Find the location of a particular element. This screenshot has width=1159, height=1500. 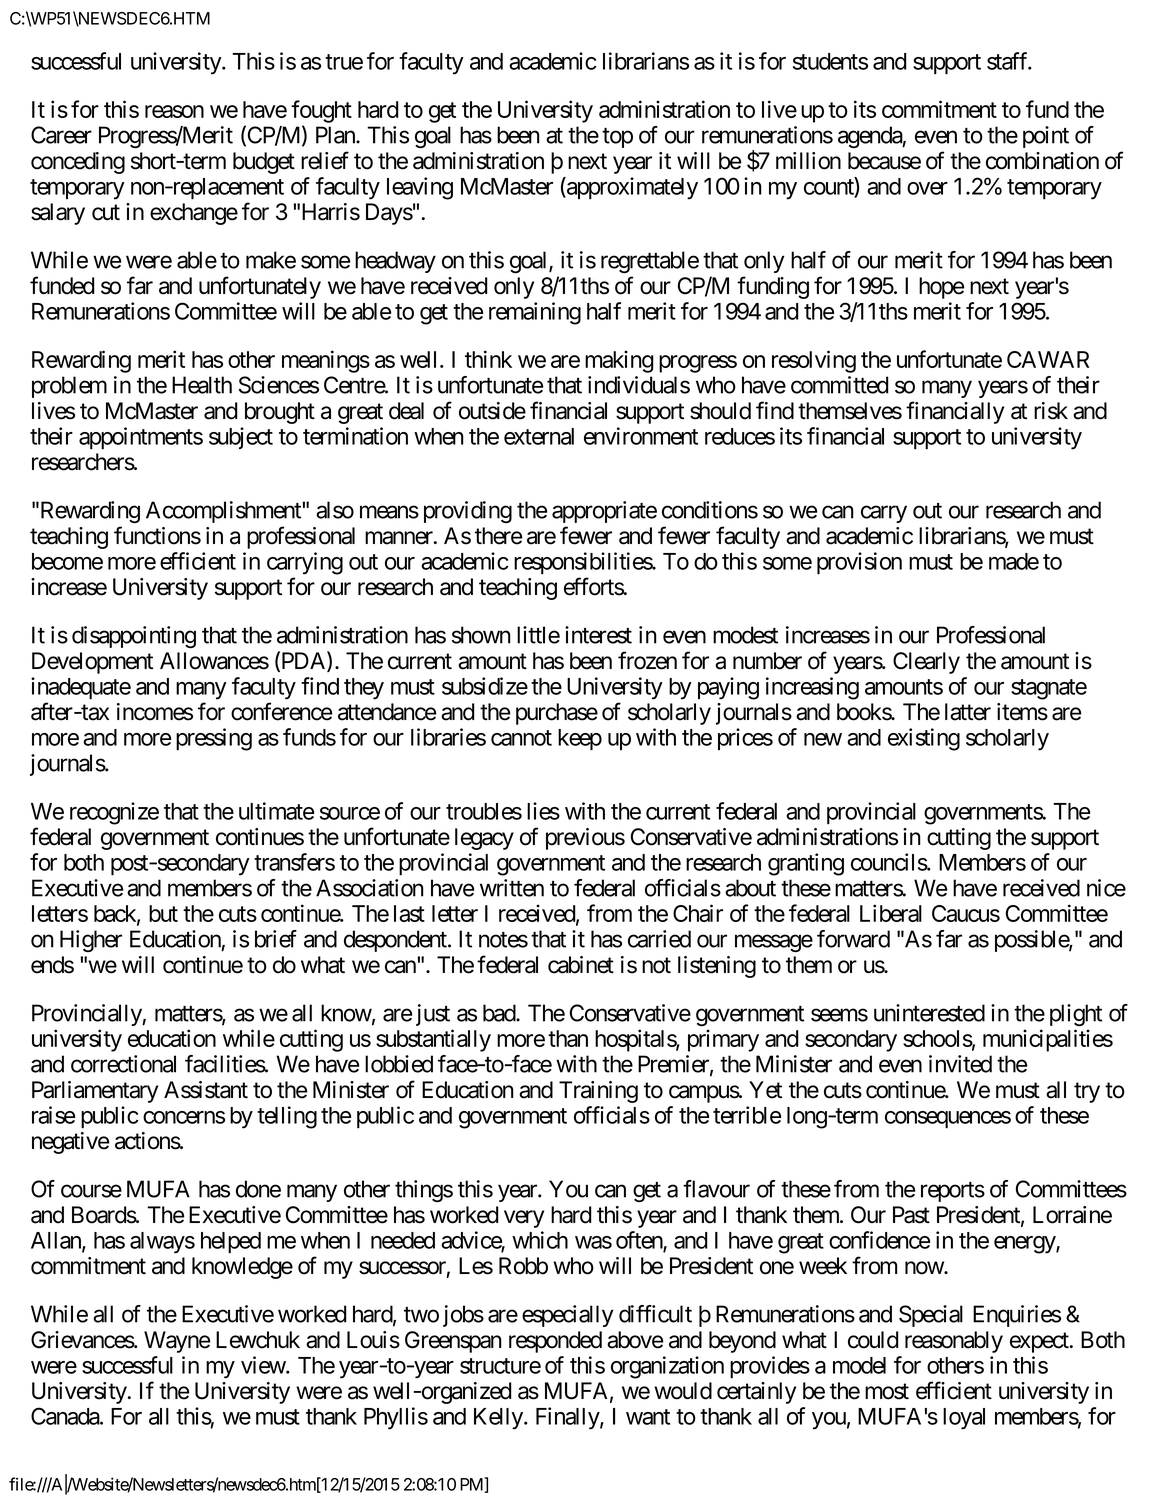

view is located at coordinates (264, 1365).
